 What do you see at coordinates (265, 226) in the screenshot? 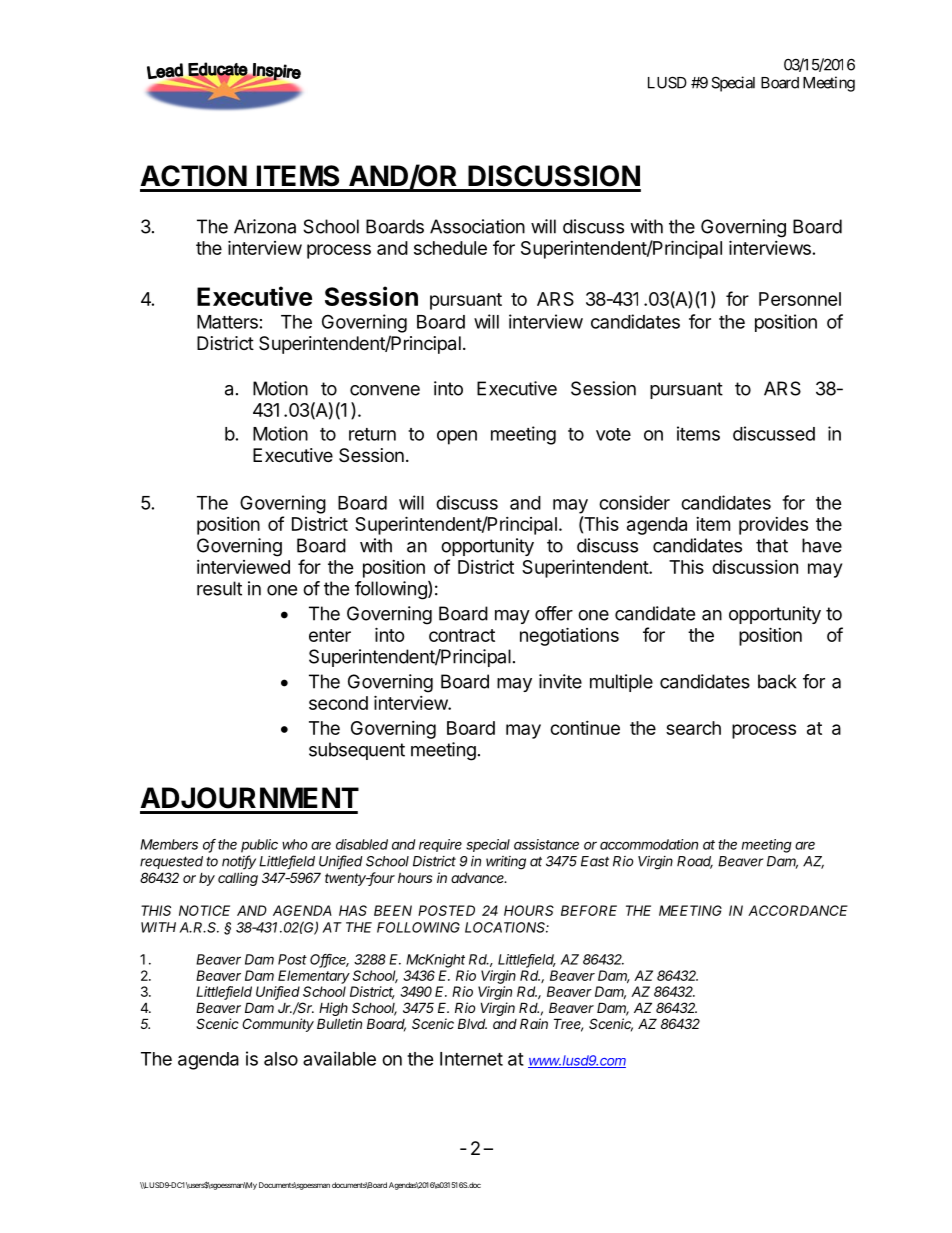
I see `Arizona` at bounding box center [265, 226].
